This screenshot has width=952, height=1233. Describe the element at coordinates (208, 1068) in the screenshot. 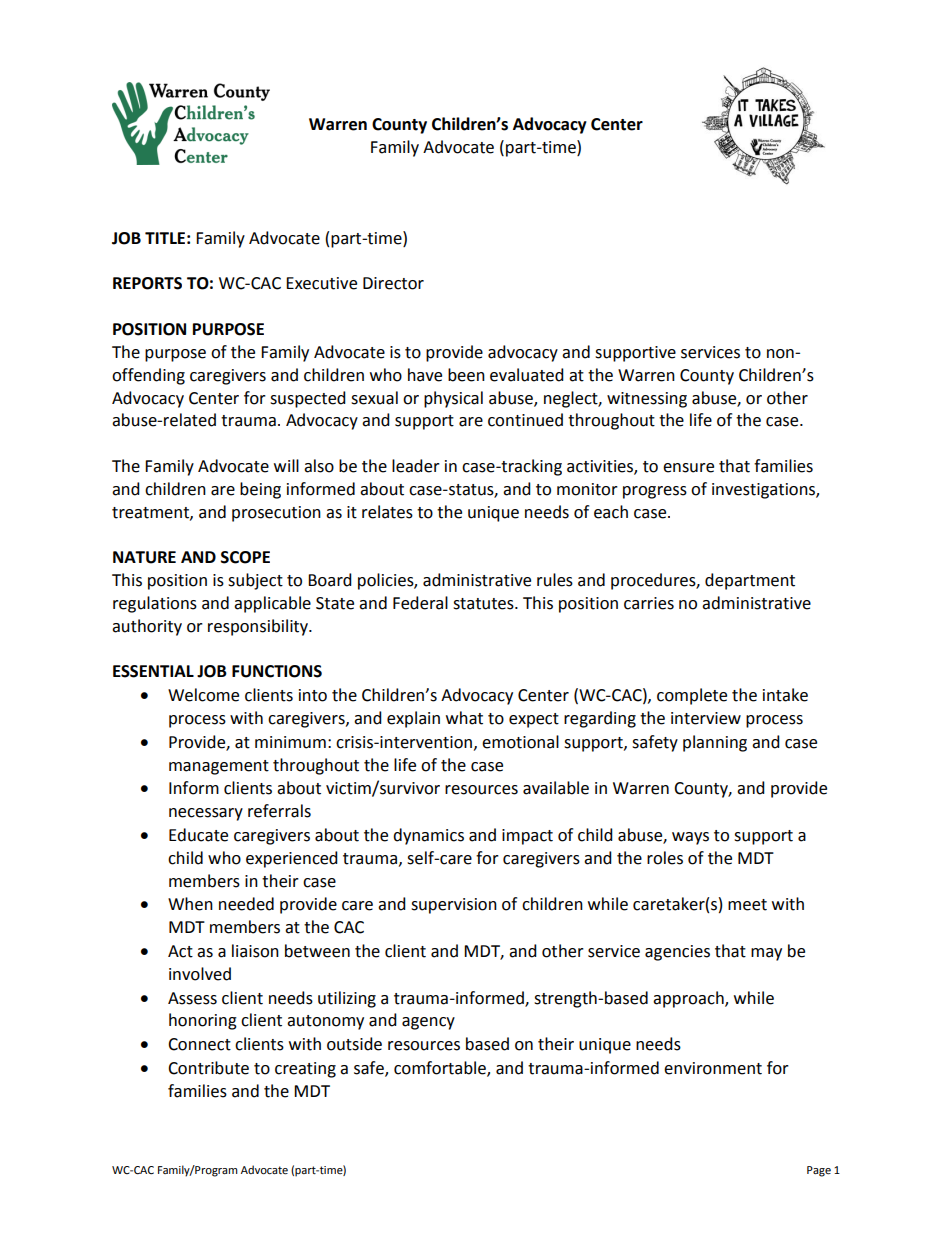

I see `Contribute` at that location.
